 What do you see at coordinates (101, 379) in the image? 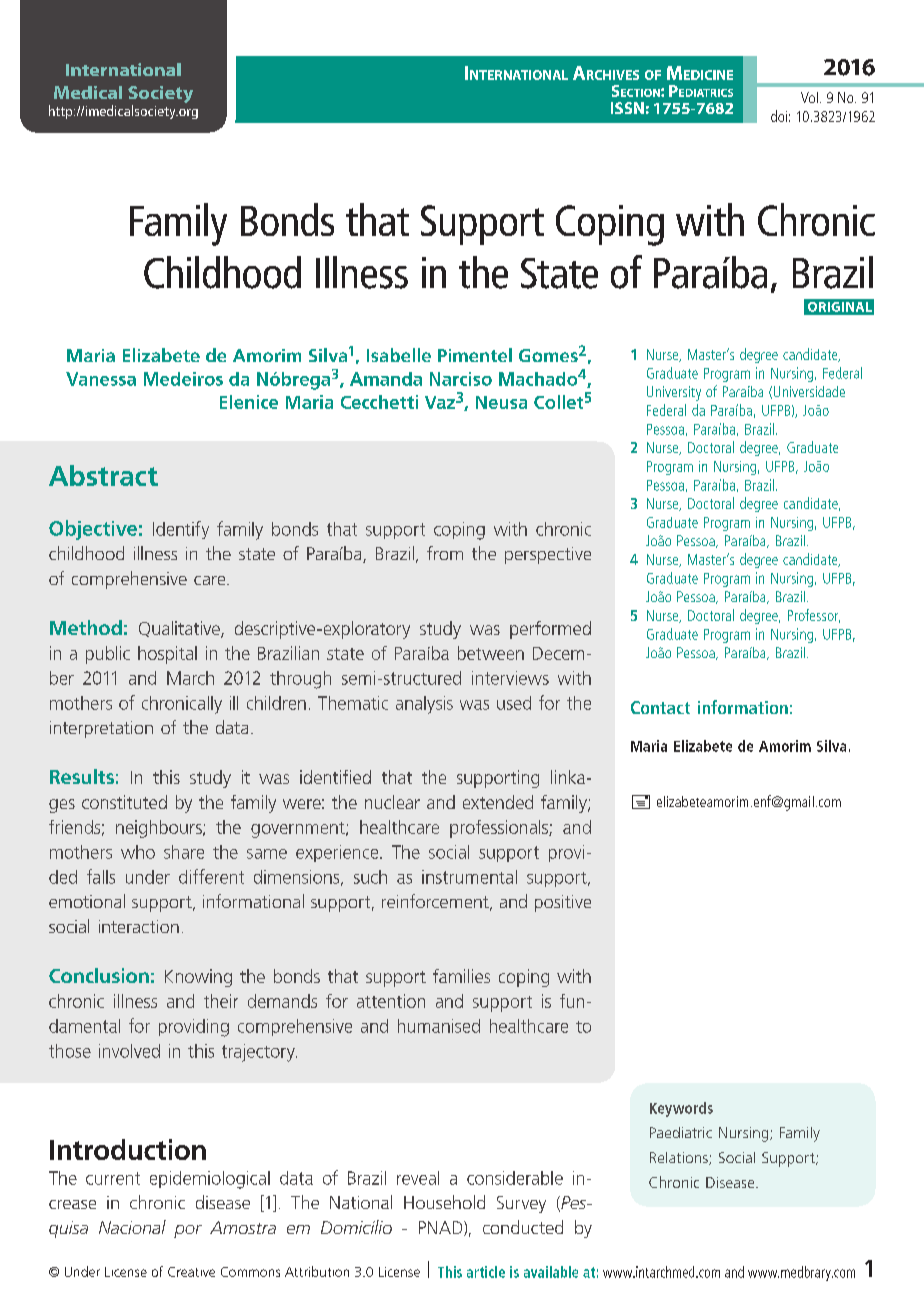
I see `Vanessa` at bounding box center [101, 379].
